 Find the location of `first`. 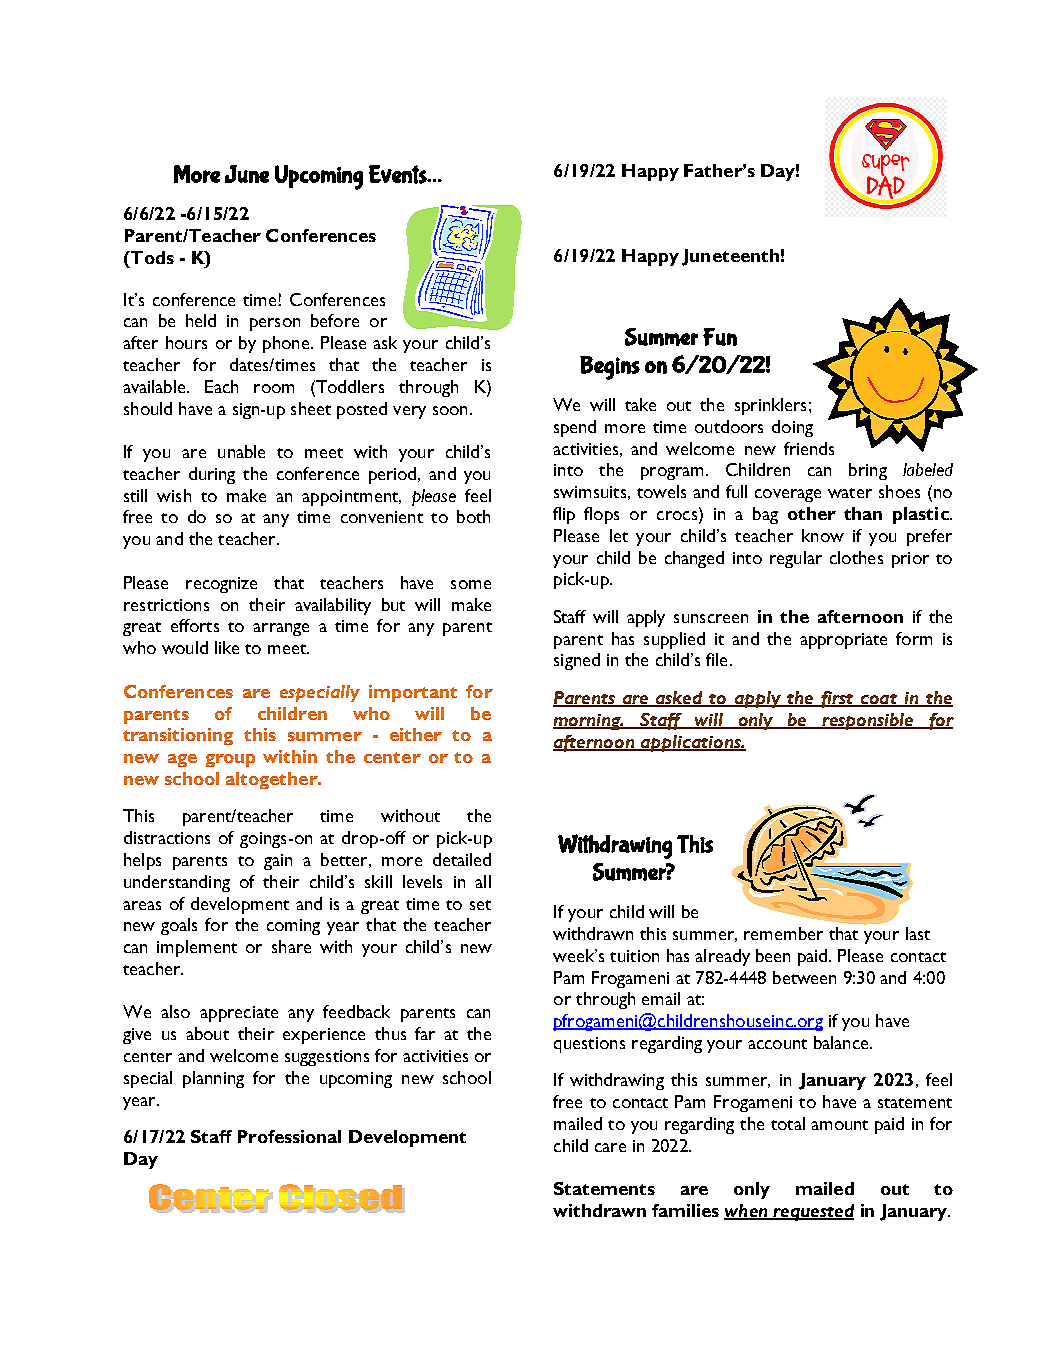

first is located at coordinates (837, 699).
